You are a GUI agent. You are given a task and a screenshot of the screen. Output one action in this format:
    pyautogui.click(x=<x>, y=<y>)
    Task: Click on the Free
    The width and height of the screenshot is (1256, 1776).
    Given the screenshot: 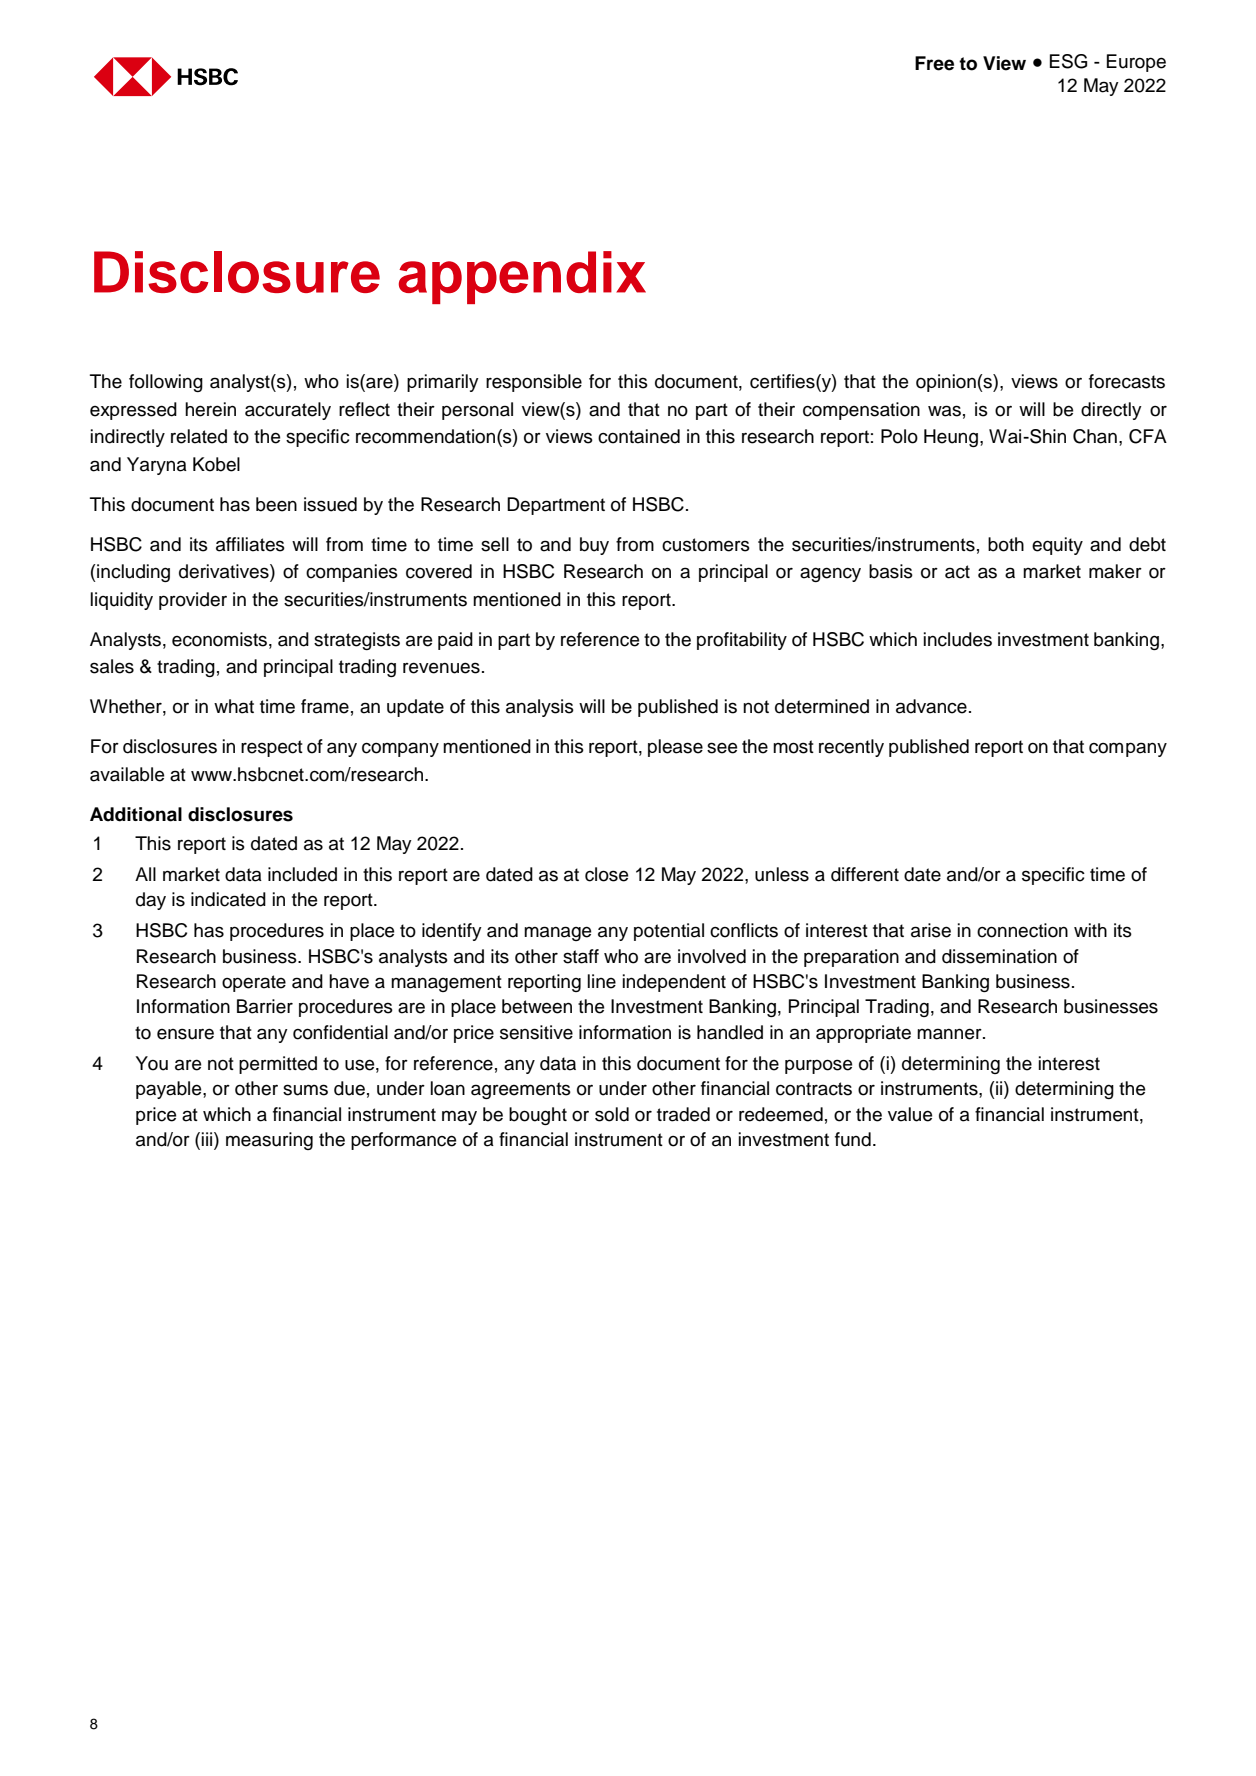 What is the action you would take?
    pyautogui.click(x=934, y=63)
